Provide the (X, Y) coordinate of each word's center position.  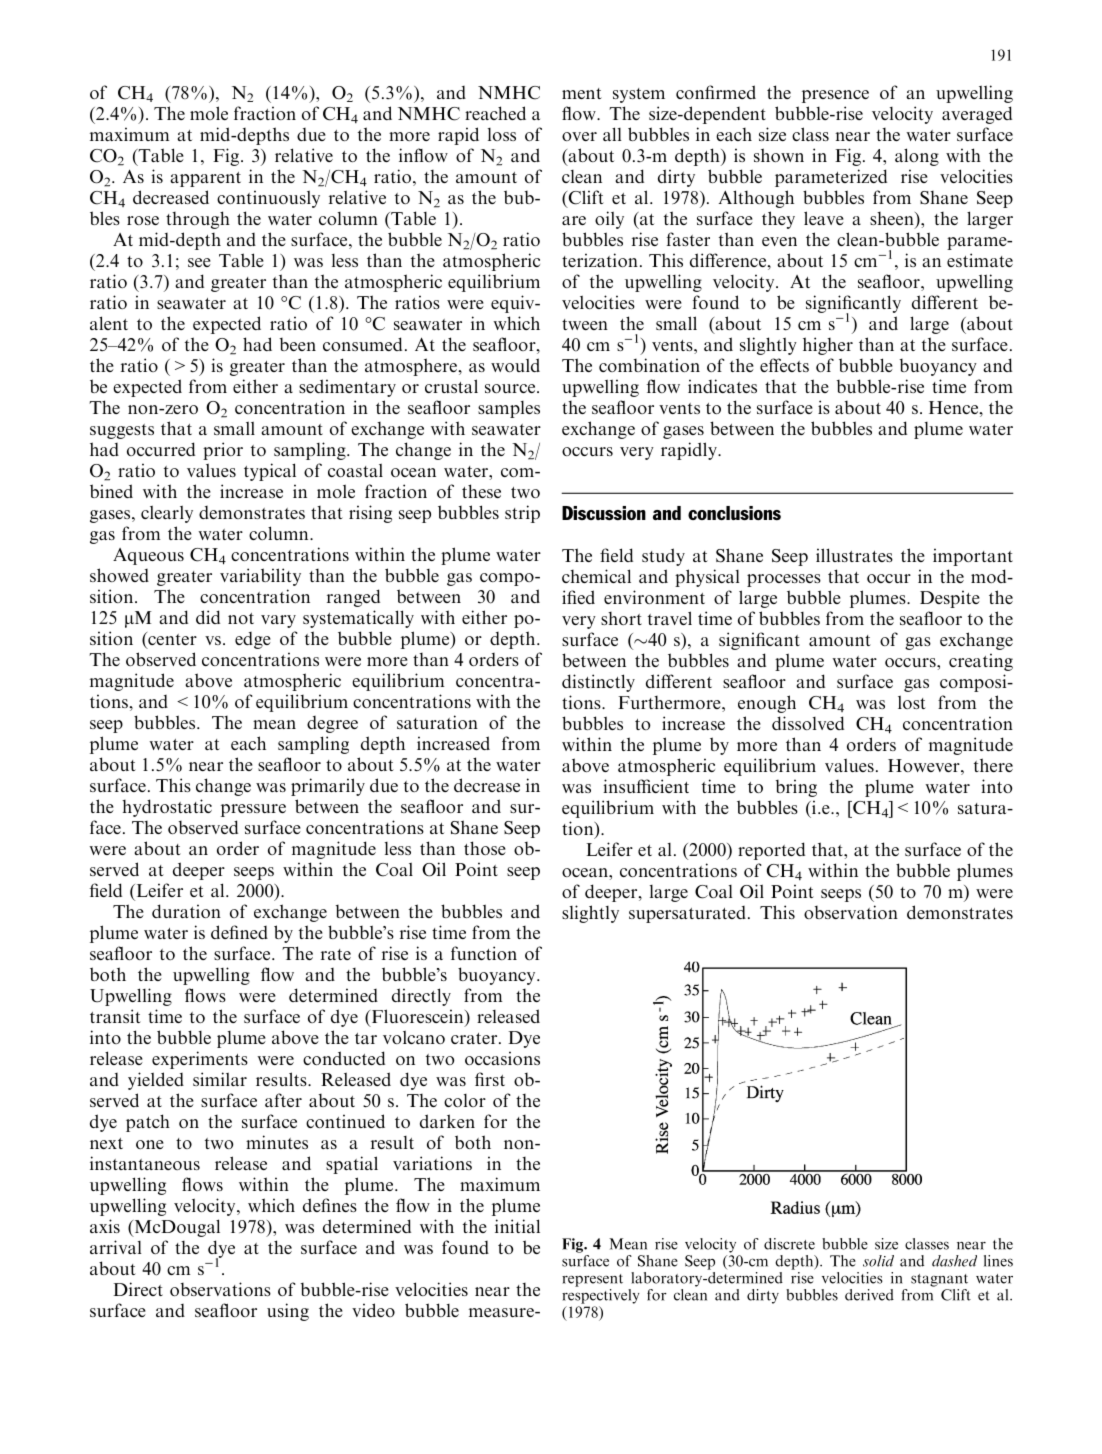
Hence (954, 407)
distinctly (598, 683)
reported (771, 851)
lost (912, 702)
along (917, 157)
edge (253, 640)
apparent (205, 179)
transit (115, 1016)
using (288, 1312)
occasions (502, 1058)
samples (509, 409)
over (579, 136)
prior (223, 451)
